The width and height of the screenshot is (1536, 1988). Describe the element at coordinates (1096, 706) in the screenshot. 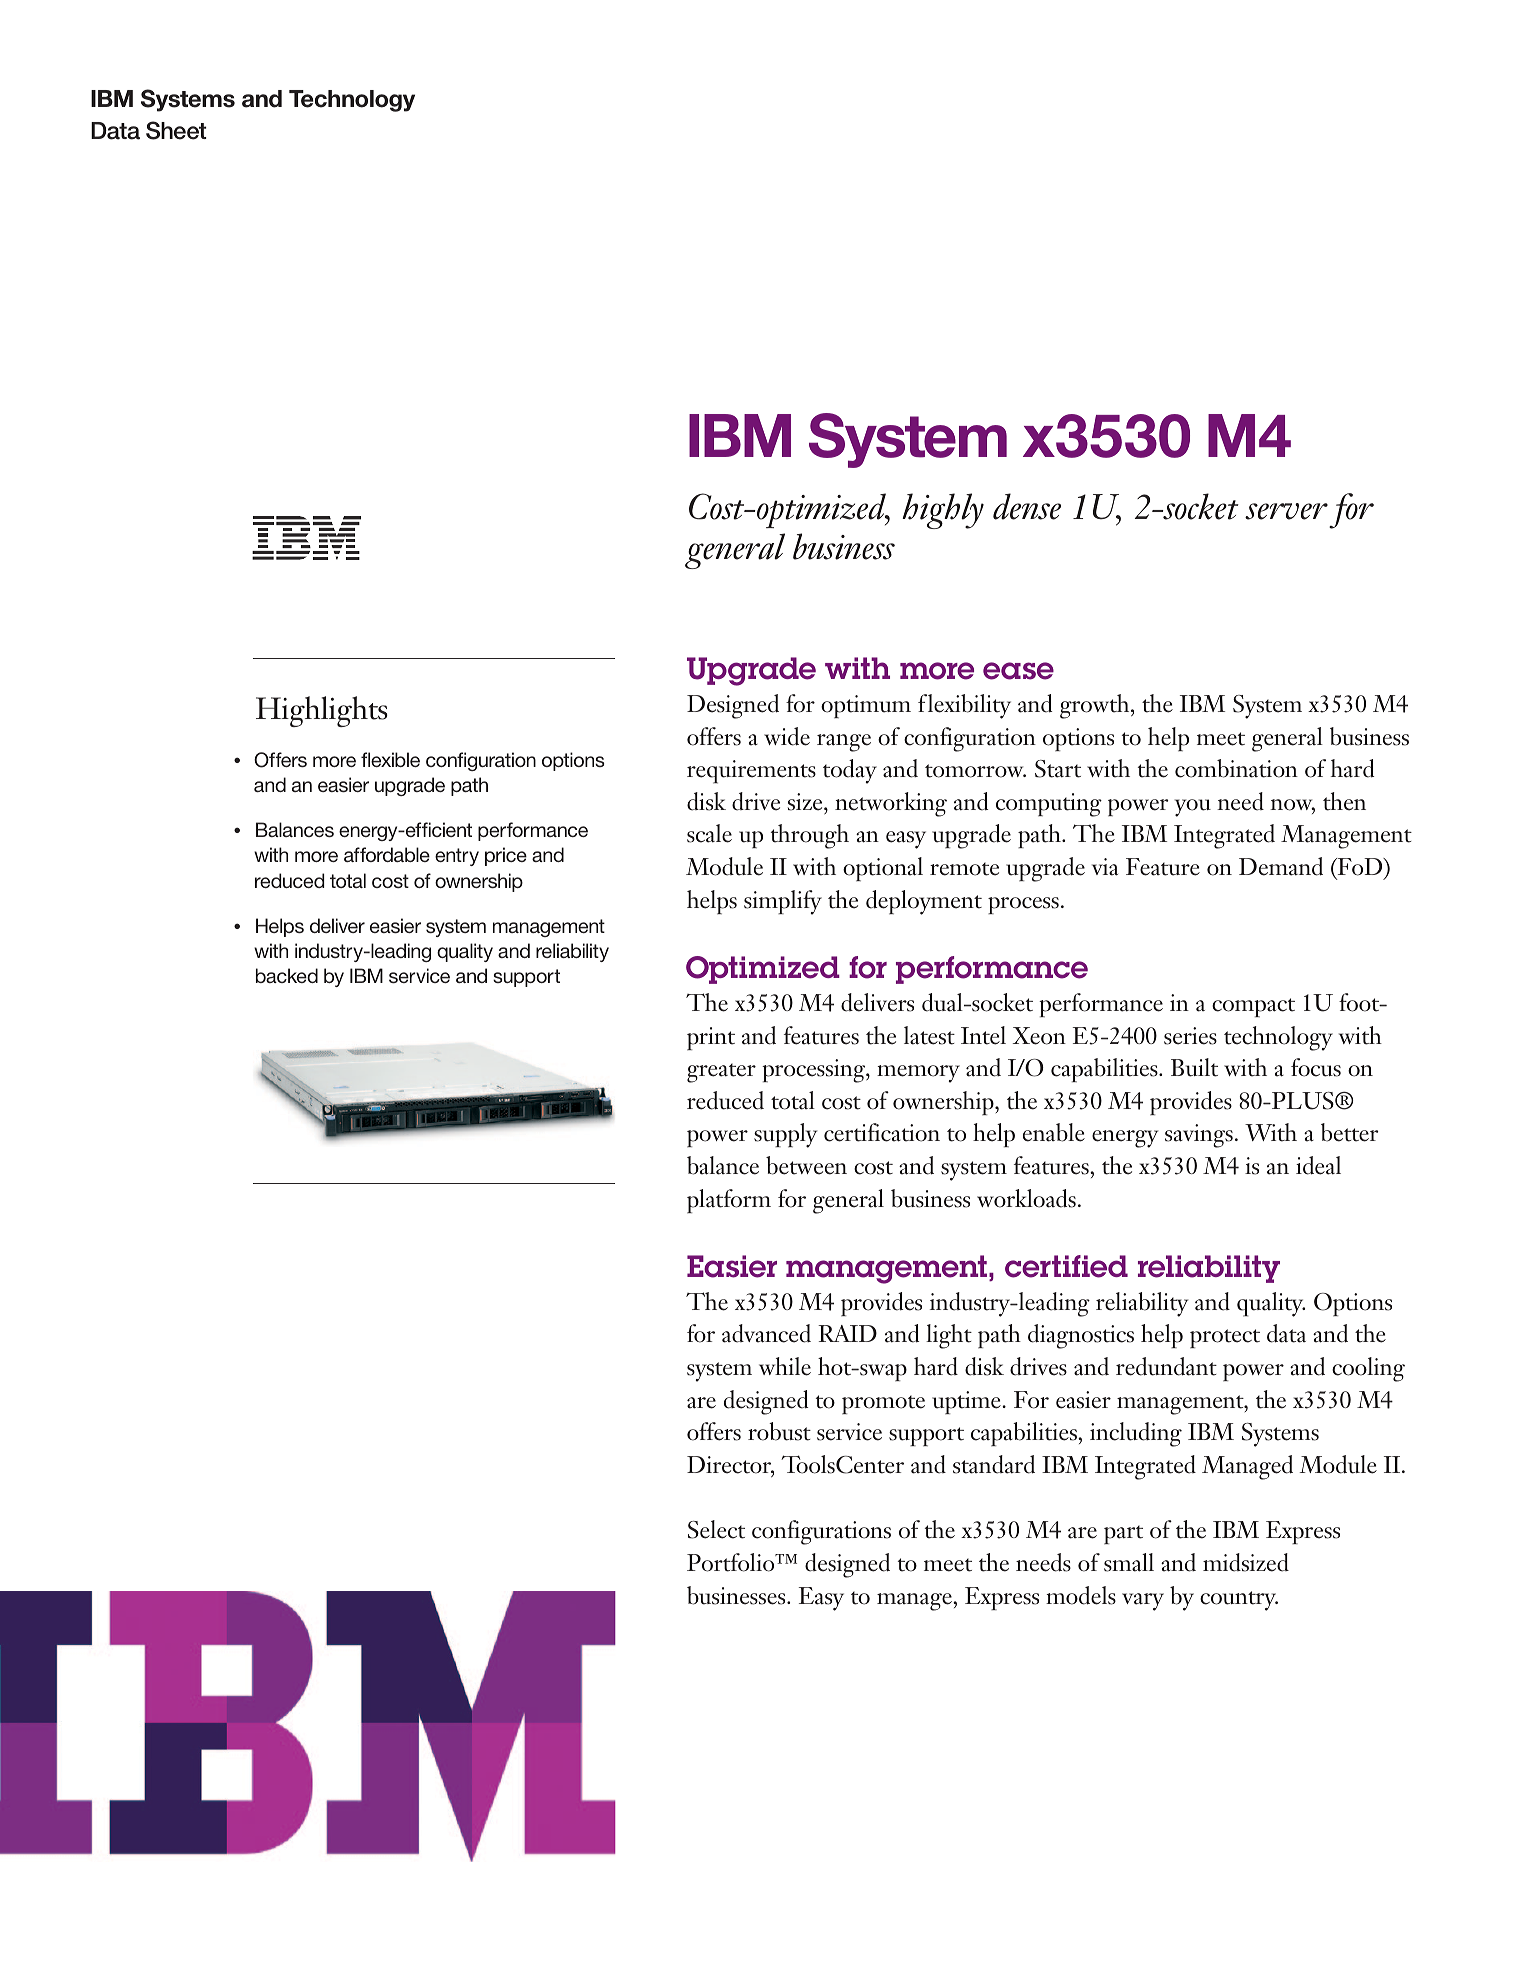

I see `growth` at that location.
